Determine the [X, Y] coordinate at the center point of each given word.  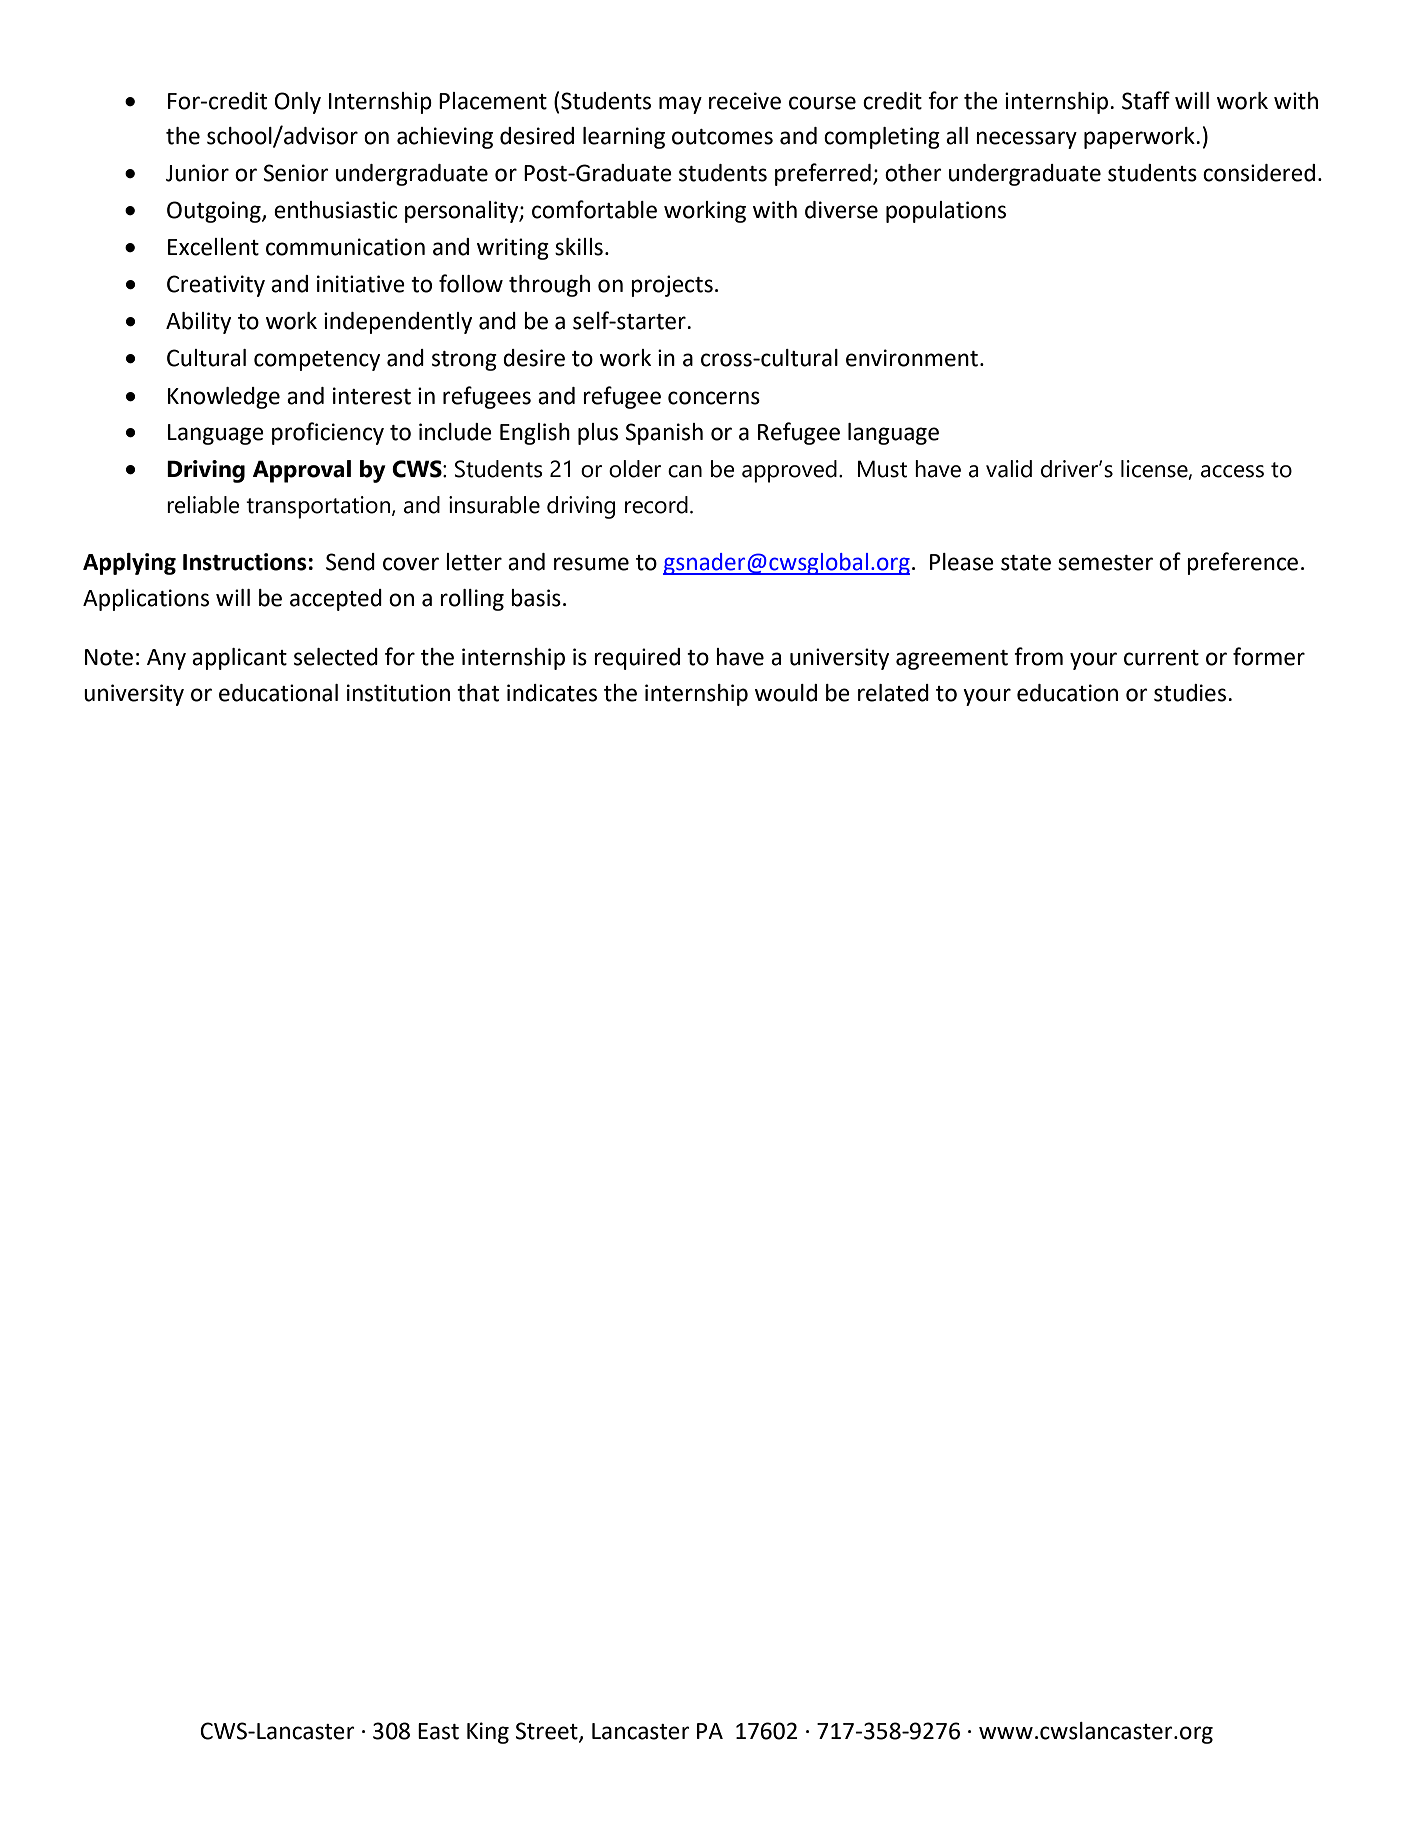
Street [548, 1732]
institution [398, 693]
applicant [239, 659]
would [786, 693]
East [438, 1731]
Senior [296, 173]
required [637, 659]
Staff [1146, 100]
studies [1190, 693]
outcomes [722, 137]
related [893, 693]
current [1161, 658]
